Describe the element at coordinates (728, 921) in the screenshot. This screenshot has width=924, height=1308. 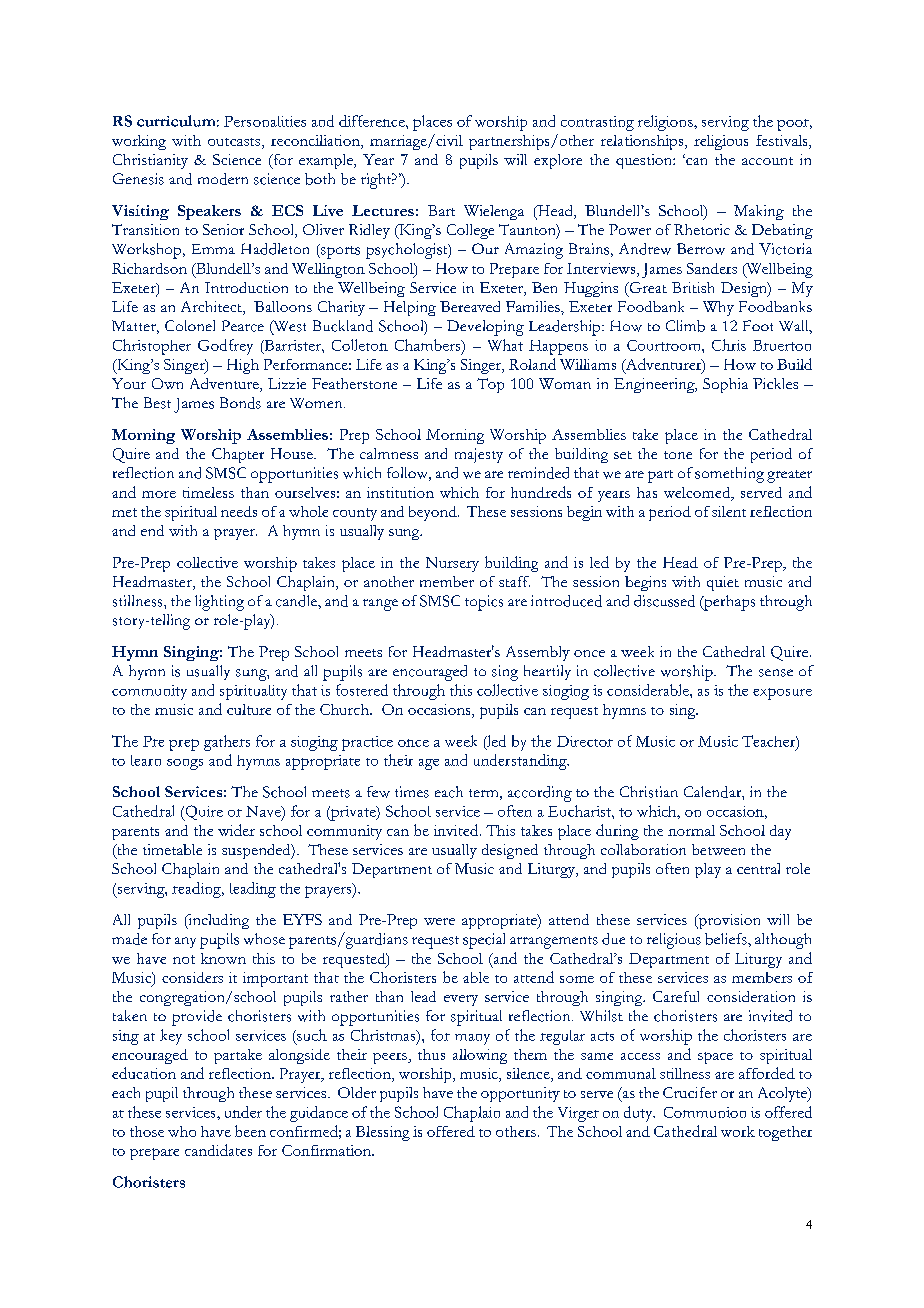
I see `provision` at that location.
